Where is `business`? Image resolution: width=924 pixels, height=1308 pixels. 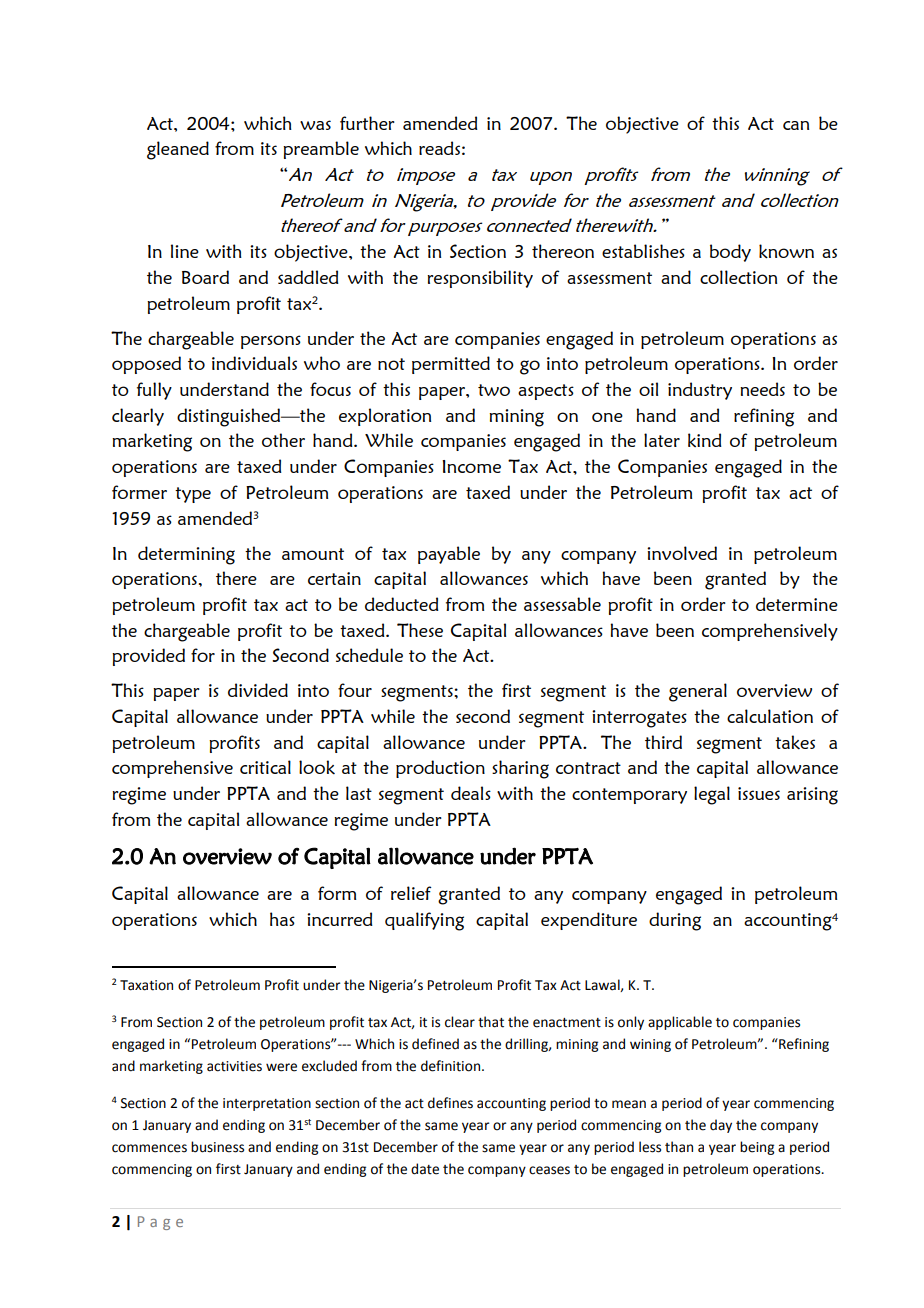 business is located at coordinates (217, 1147).
